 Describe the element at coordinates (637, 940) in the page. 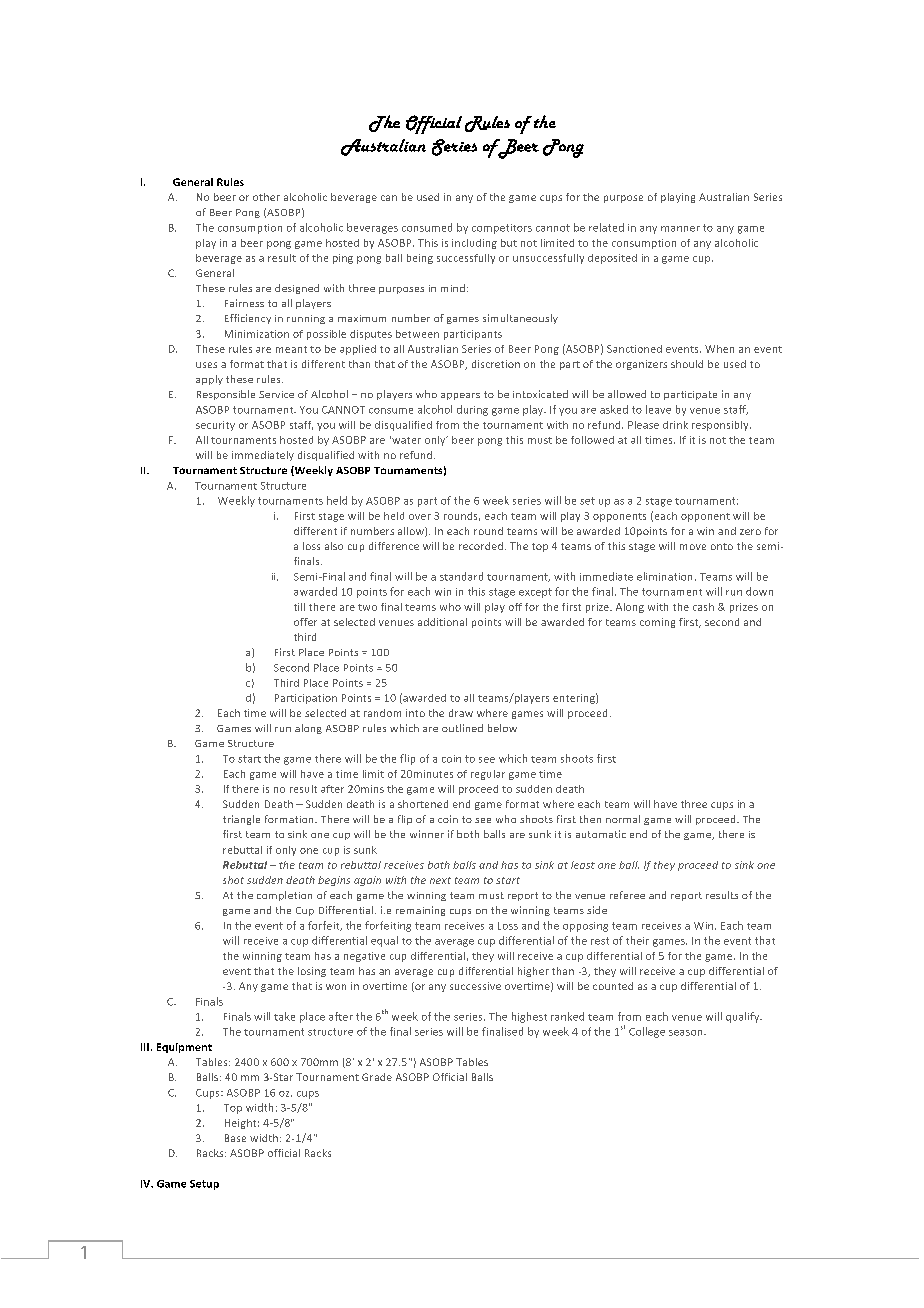

I see `their` at that location.
